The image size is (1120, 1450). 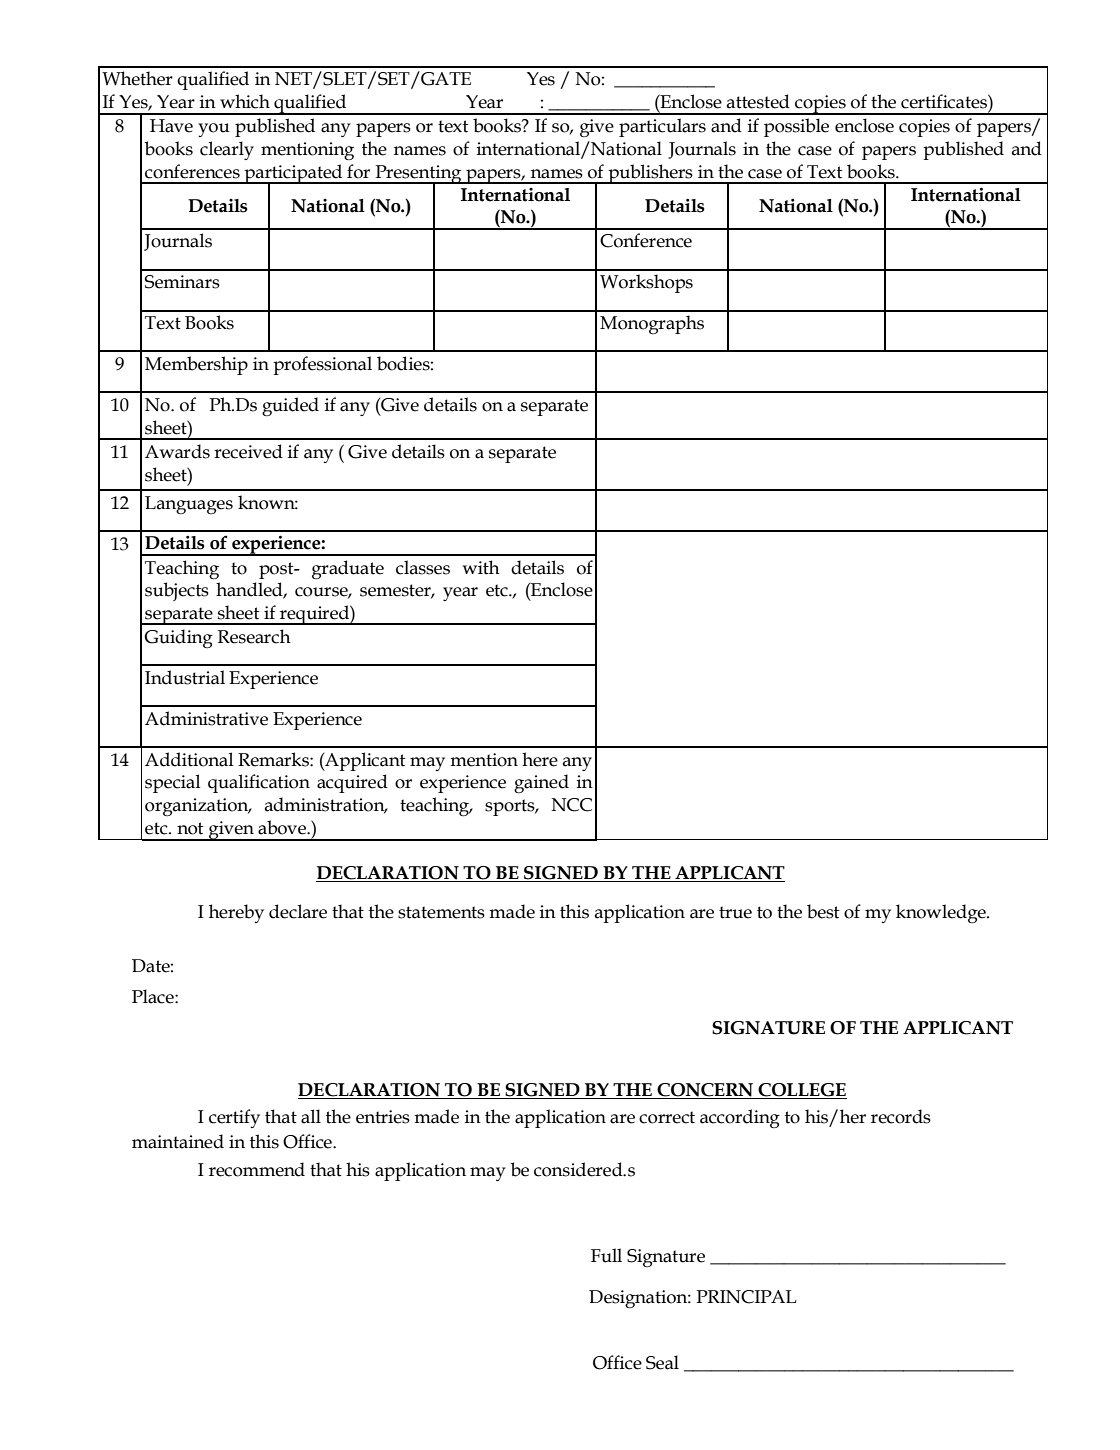 I want to click on Full, so click(x=606, y=1255).
